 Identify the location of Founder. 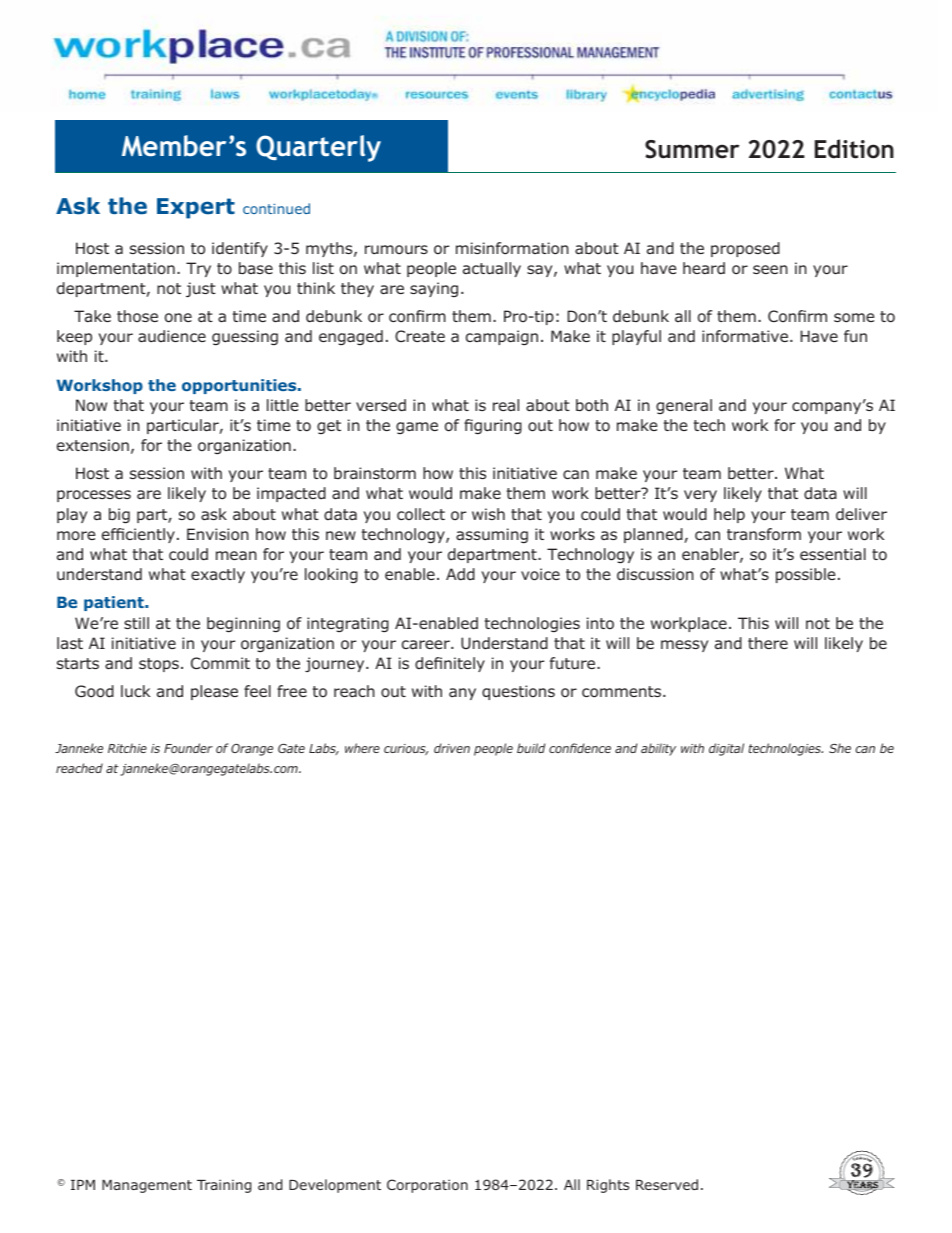
(188, 748).
